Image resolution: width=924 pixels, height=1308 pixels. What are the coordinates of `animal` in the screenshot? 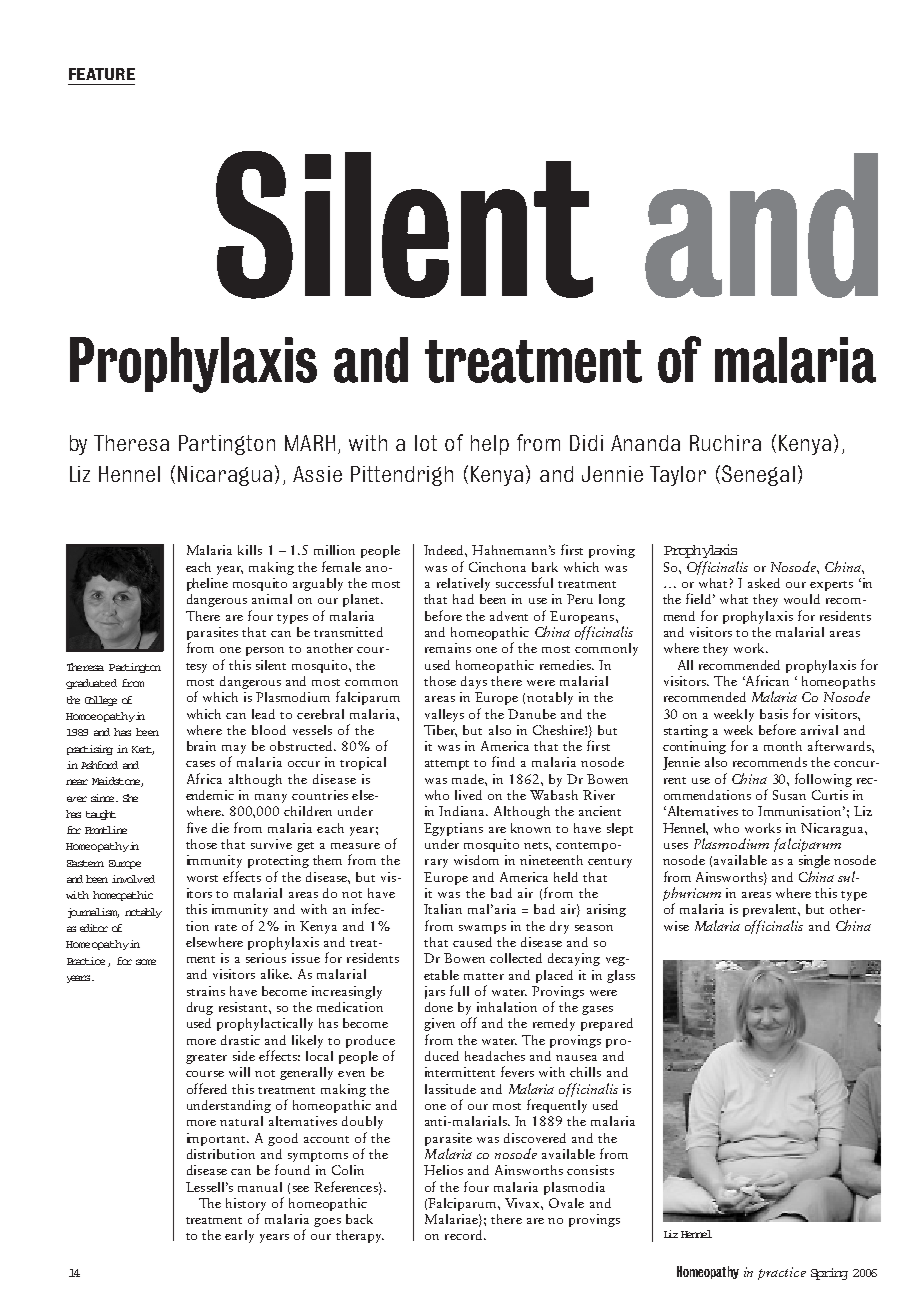 It's located at (272, 599).
